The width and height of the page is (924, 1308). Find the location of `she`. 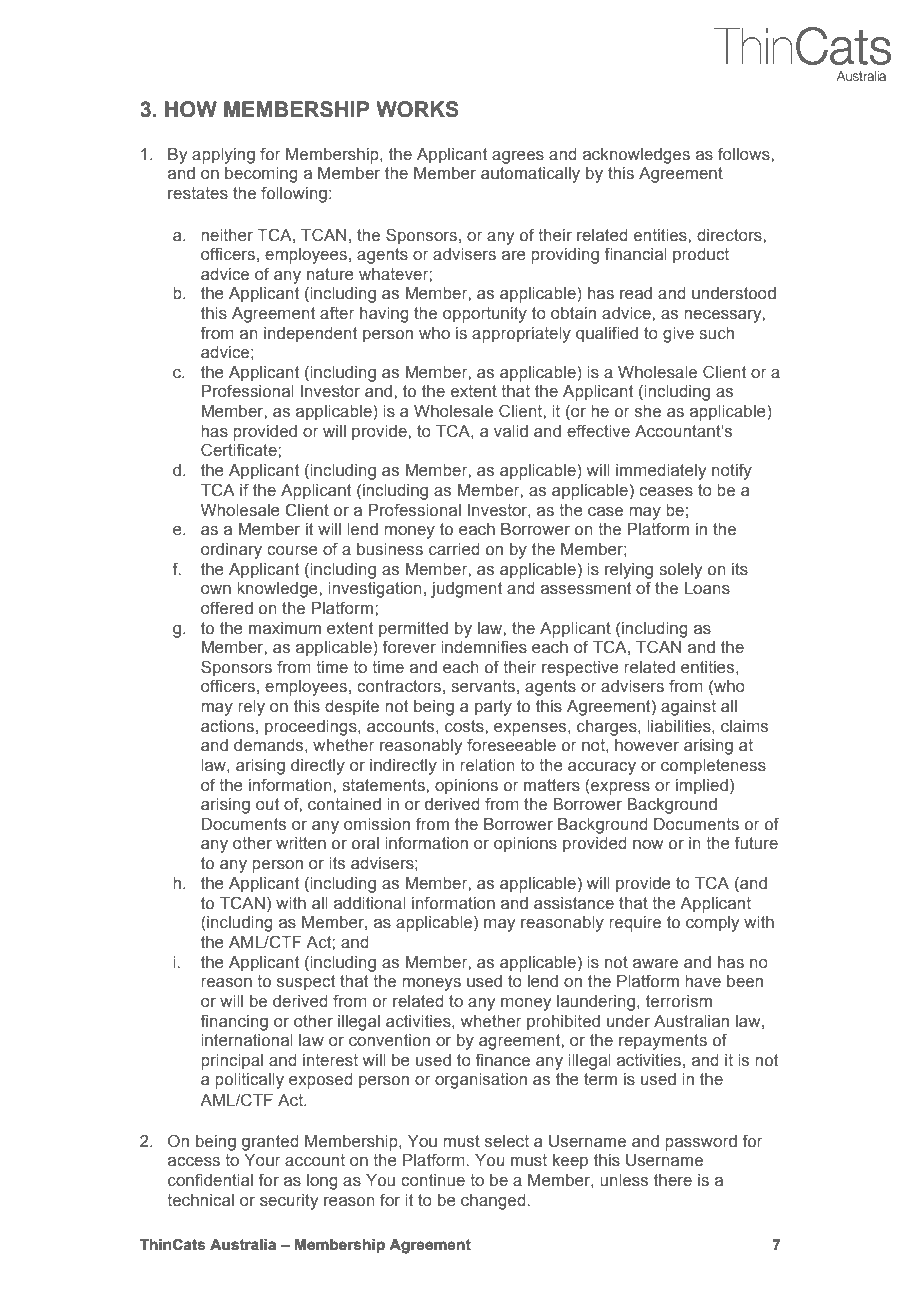

she is located at coordinates (648, 411).
